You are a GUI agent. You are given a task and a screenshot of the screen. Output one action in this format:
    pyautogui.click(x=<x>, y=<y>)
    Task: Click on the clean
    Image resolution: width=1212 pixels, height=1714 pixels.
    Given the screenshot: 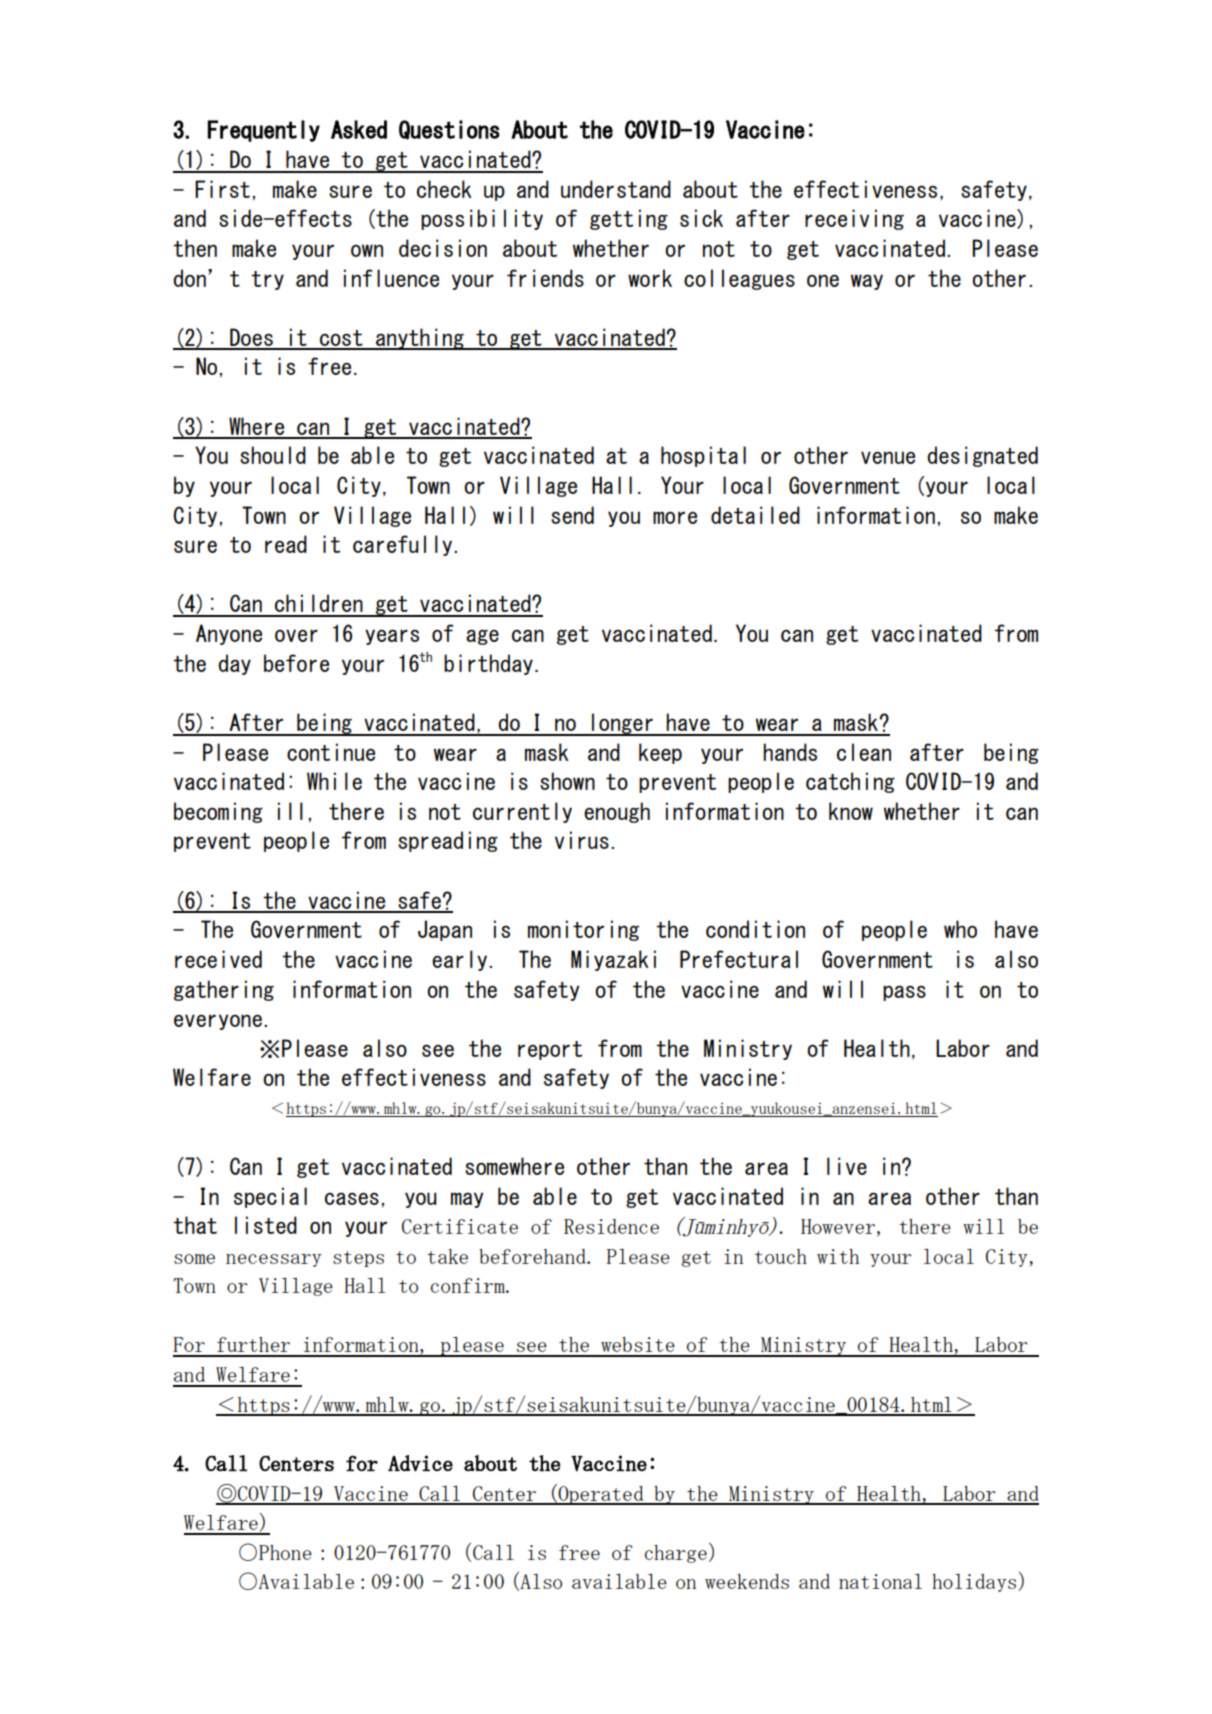 What is the action you would take?
    pyautogui.click(x=864, y=752)
